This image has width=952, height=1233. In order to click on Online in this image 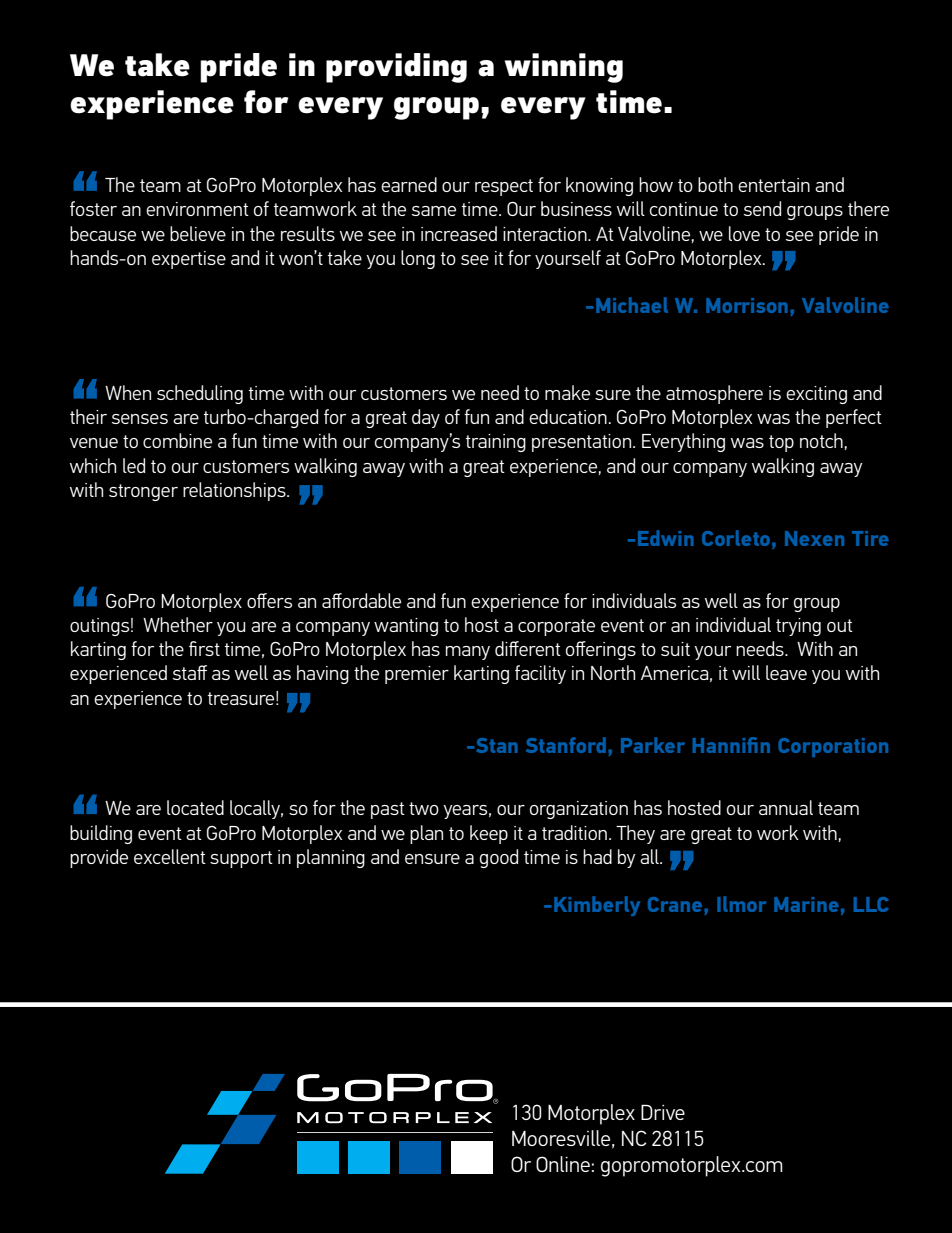, I will do `click(563, 1164)`.
